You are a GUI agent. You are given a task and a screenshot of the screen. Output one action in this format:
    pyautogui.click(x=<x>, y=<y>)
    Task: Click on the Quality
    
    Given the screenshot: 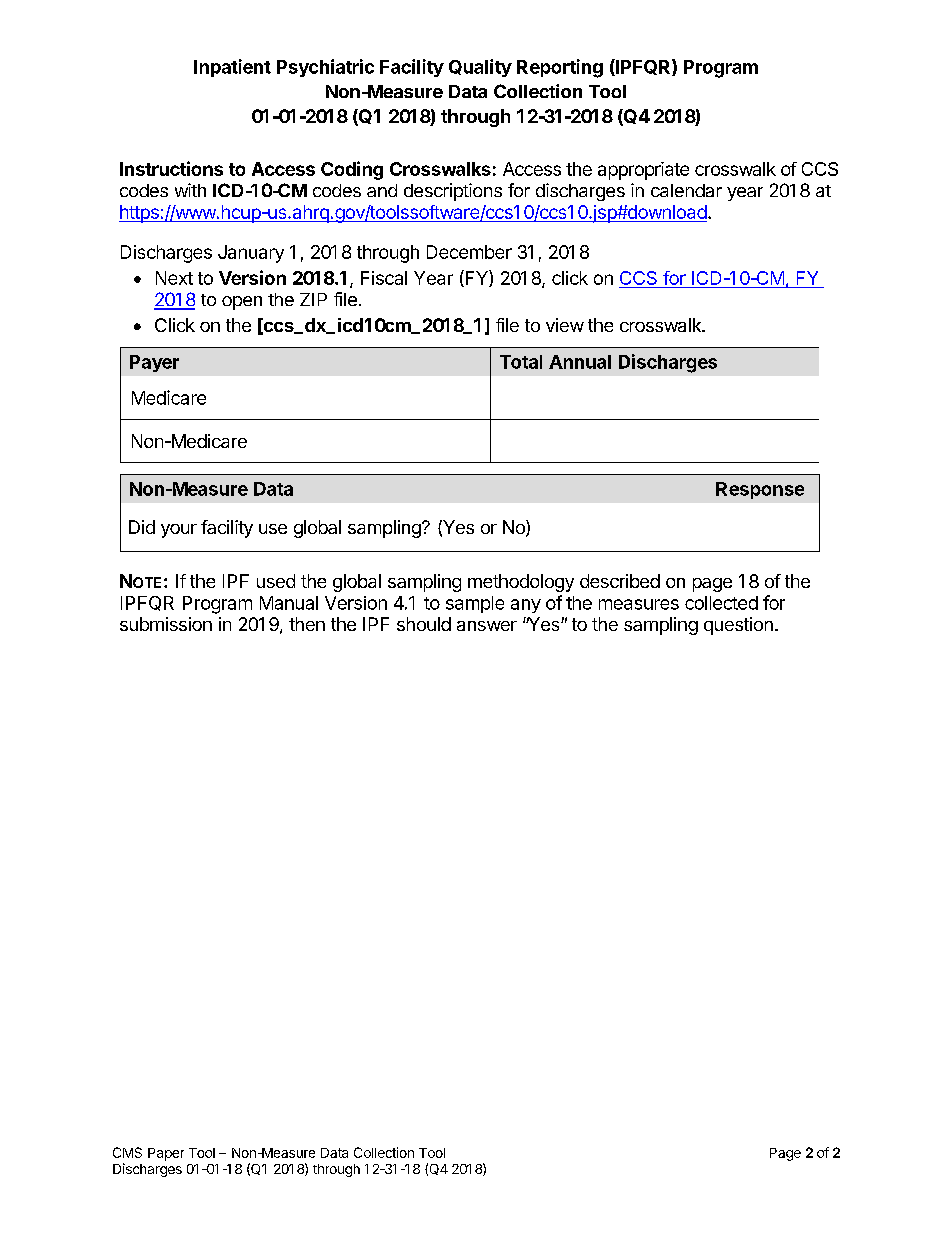 What is the action you would take?
    pyautogui.click(x=480, y=68)
